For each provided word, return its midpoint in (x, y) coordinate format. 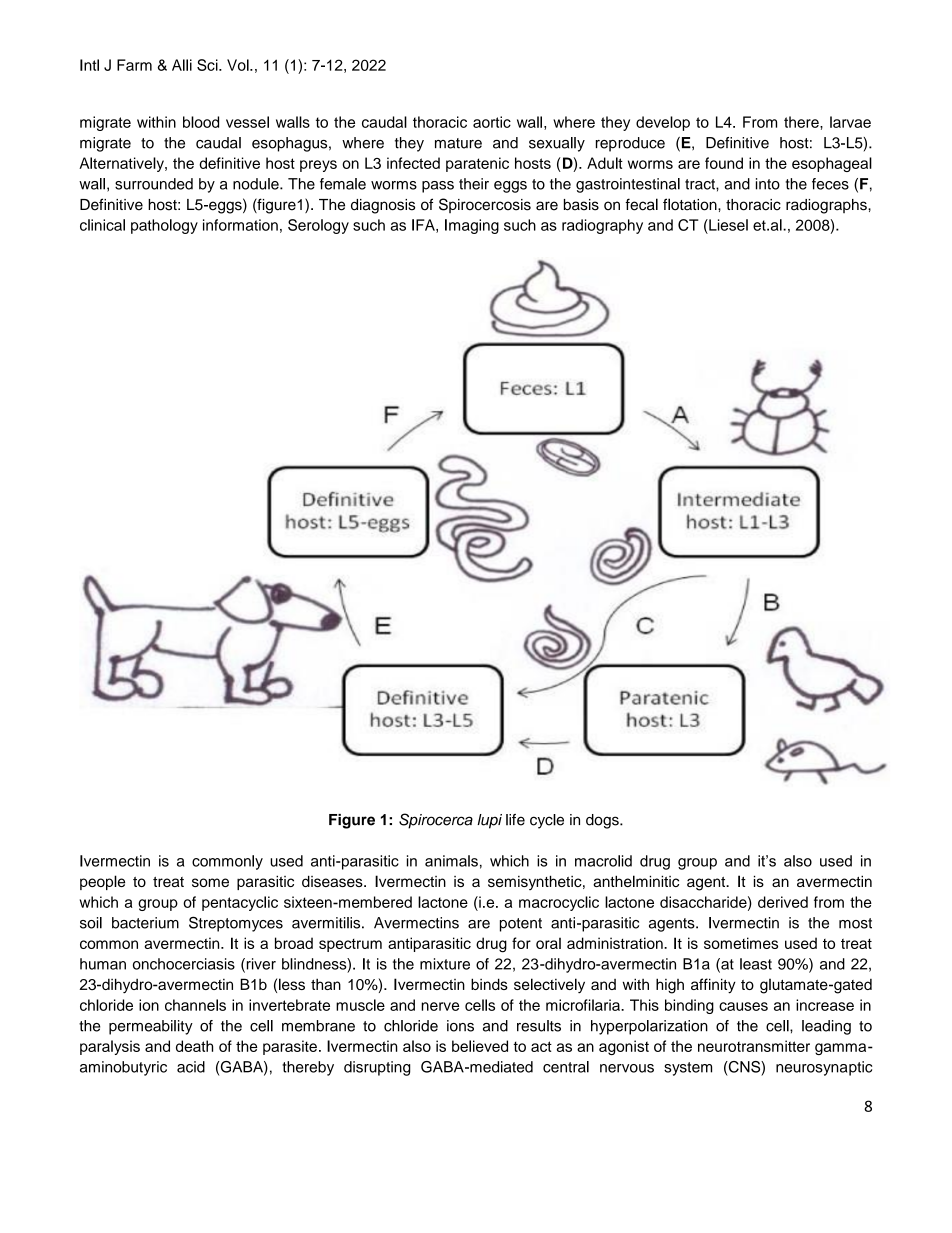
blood (201, 122)
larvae (850, 122)
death (194, 1046)
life (515, 820)
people (102, 882)
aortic (492, 122)
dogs (603, 821)
